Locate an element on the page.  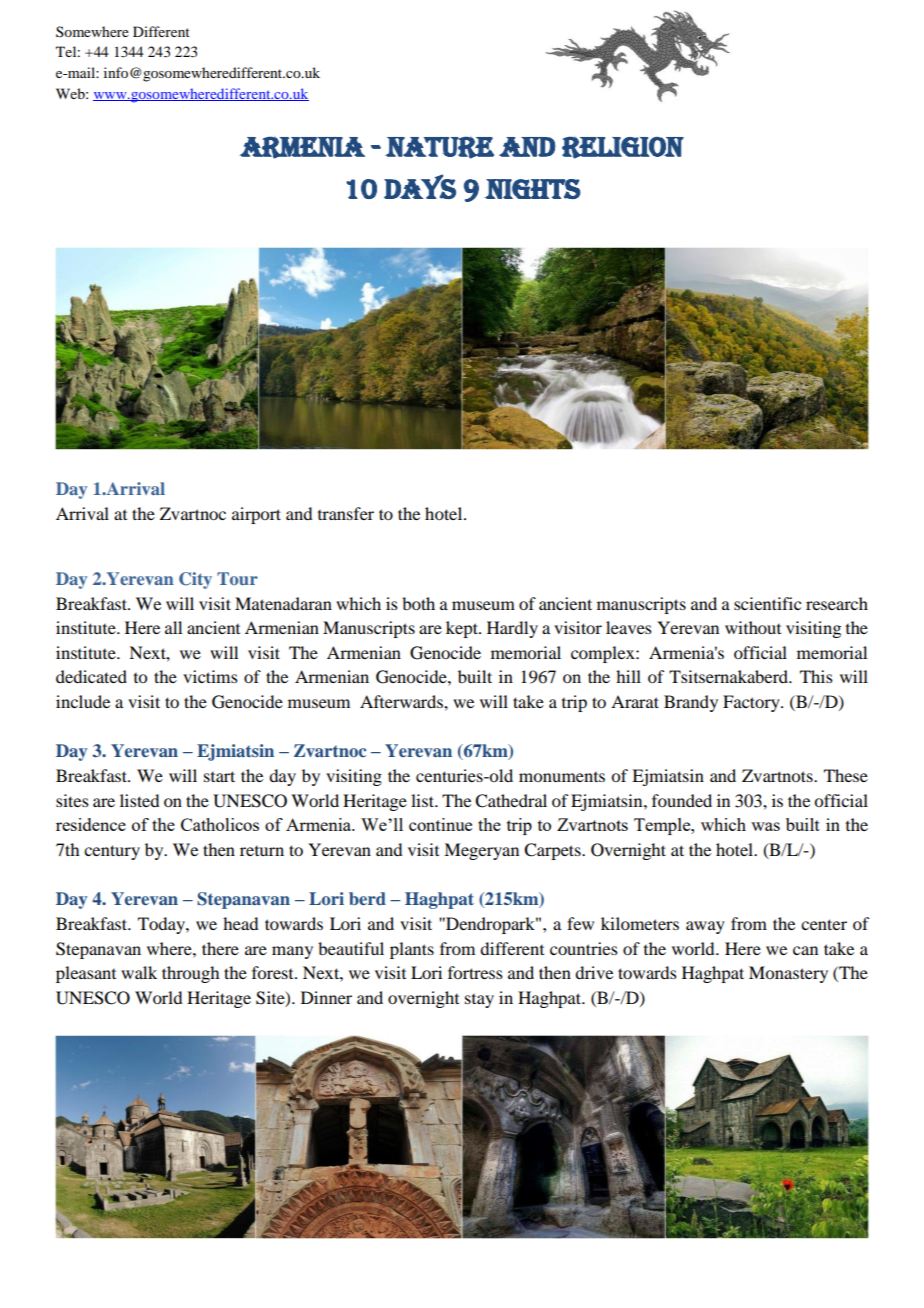
City is located at coordinates (195, 580).
